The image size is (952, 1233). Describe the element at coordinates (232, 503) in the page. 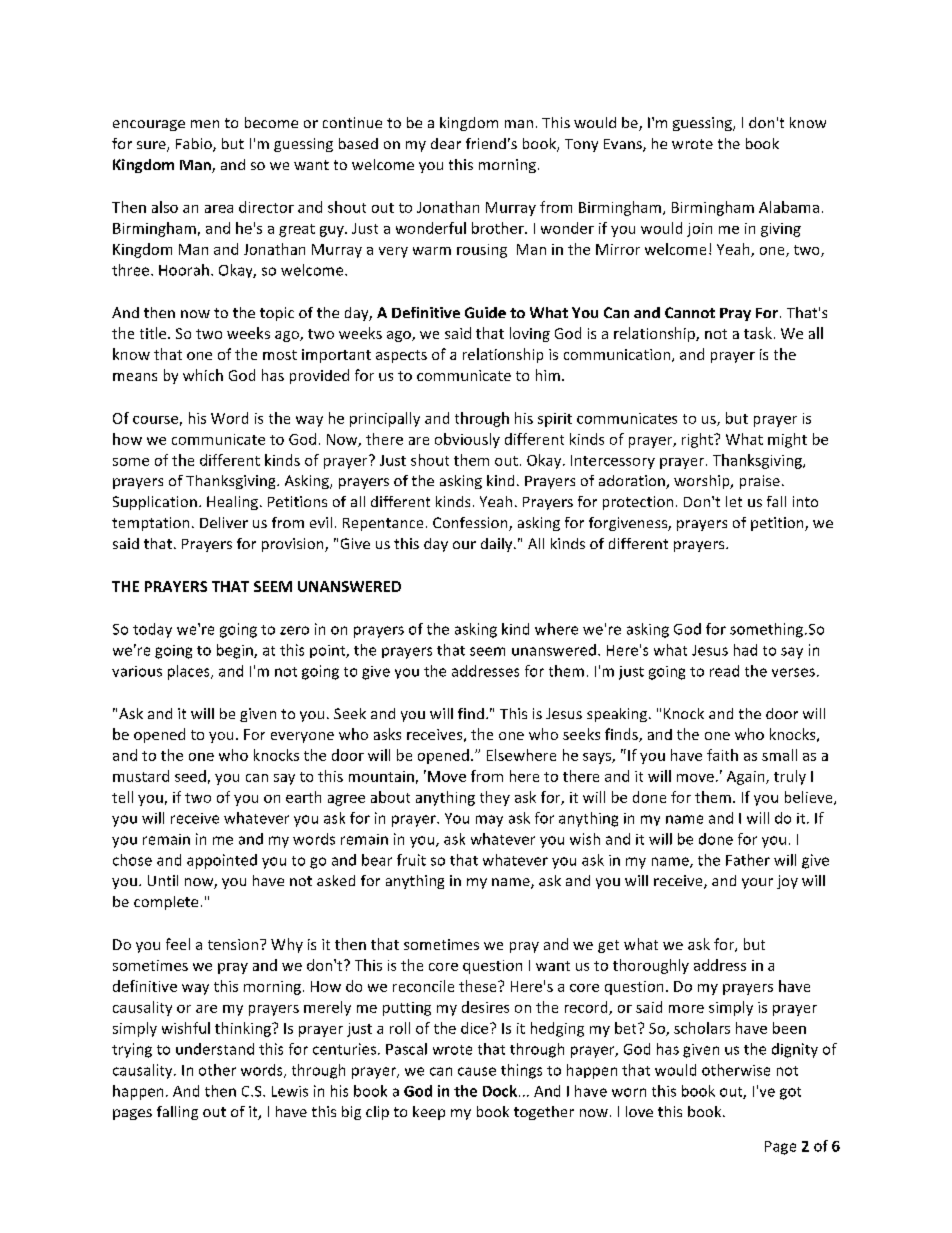

I see `Healing` at that location.
